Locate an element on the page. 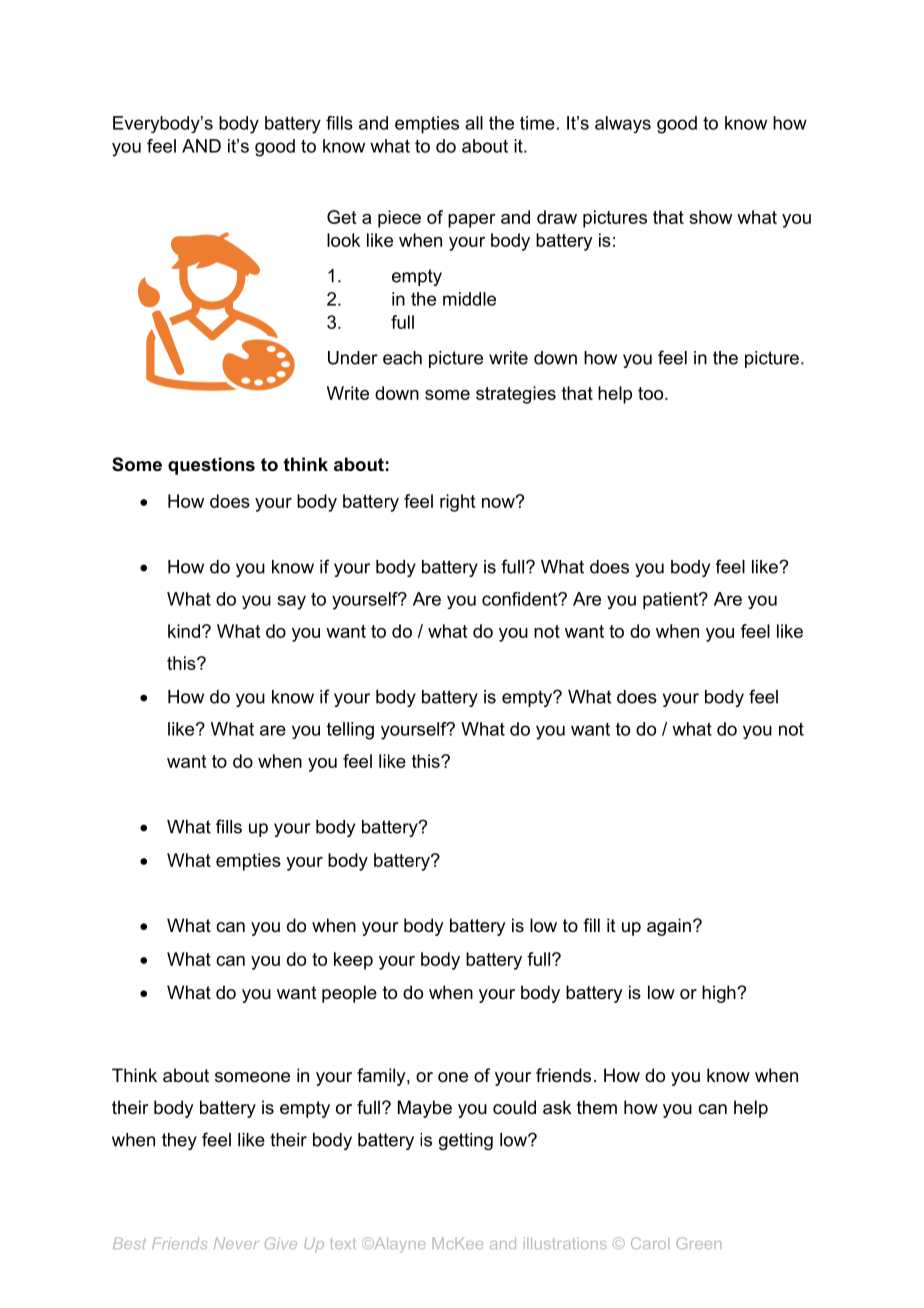  too is located at coordinates (652, 393).
